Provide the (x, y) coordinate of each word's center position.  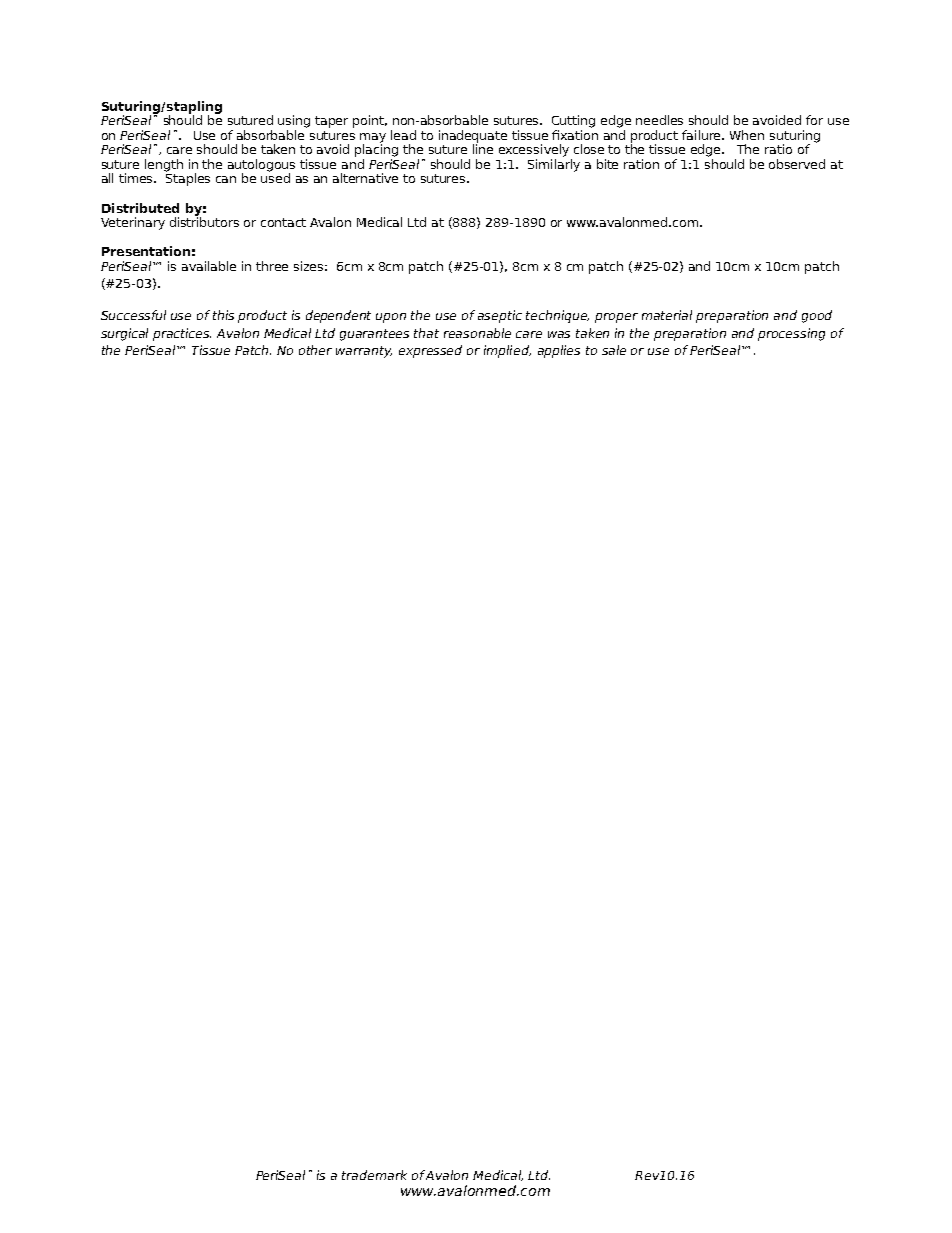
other (315, 350)
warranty (364, 352)
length (164, 165)
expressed (430, 351)
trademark (374, 1175)
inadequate (473, 137)
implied (507, 351)
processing (791, 334)
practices (182, 334)
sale (614, 350)
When (747, 135)
